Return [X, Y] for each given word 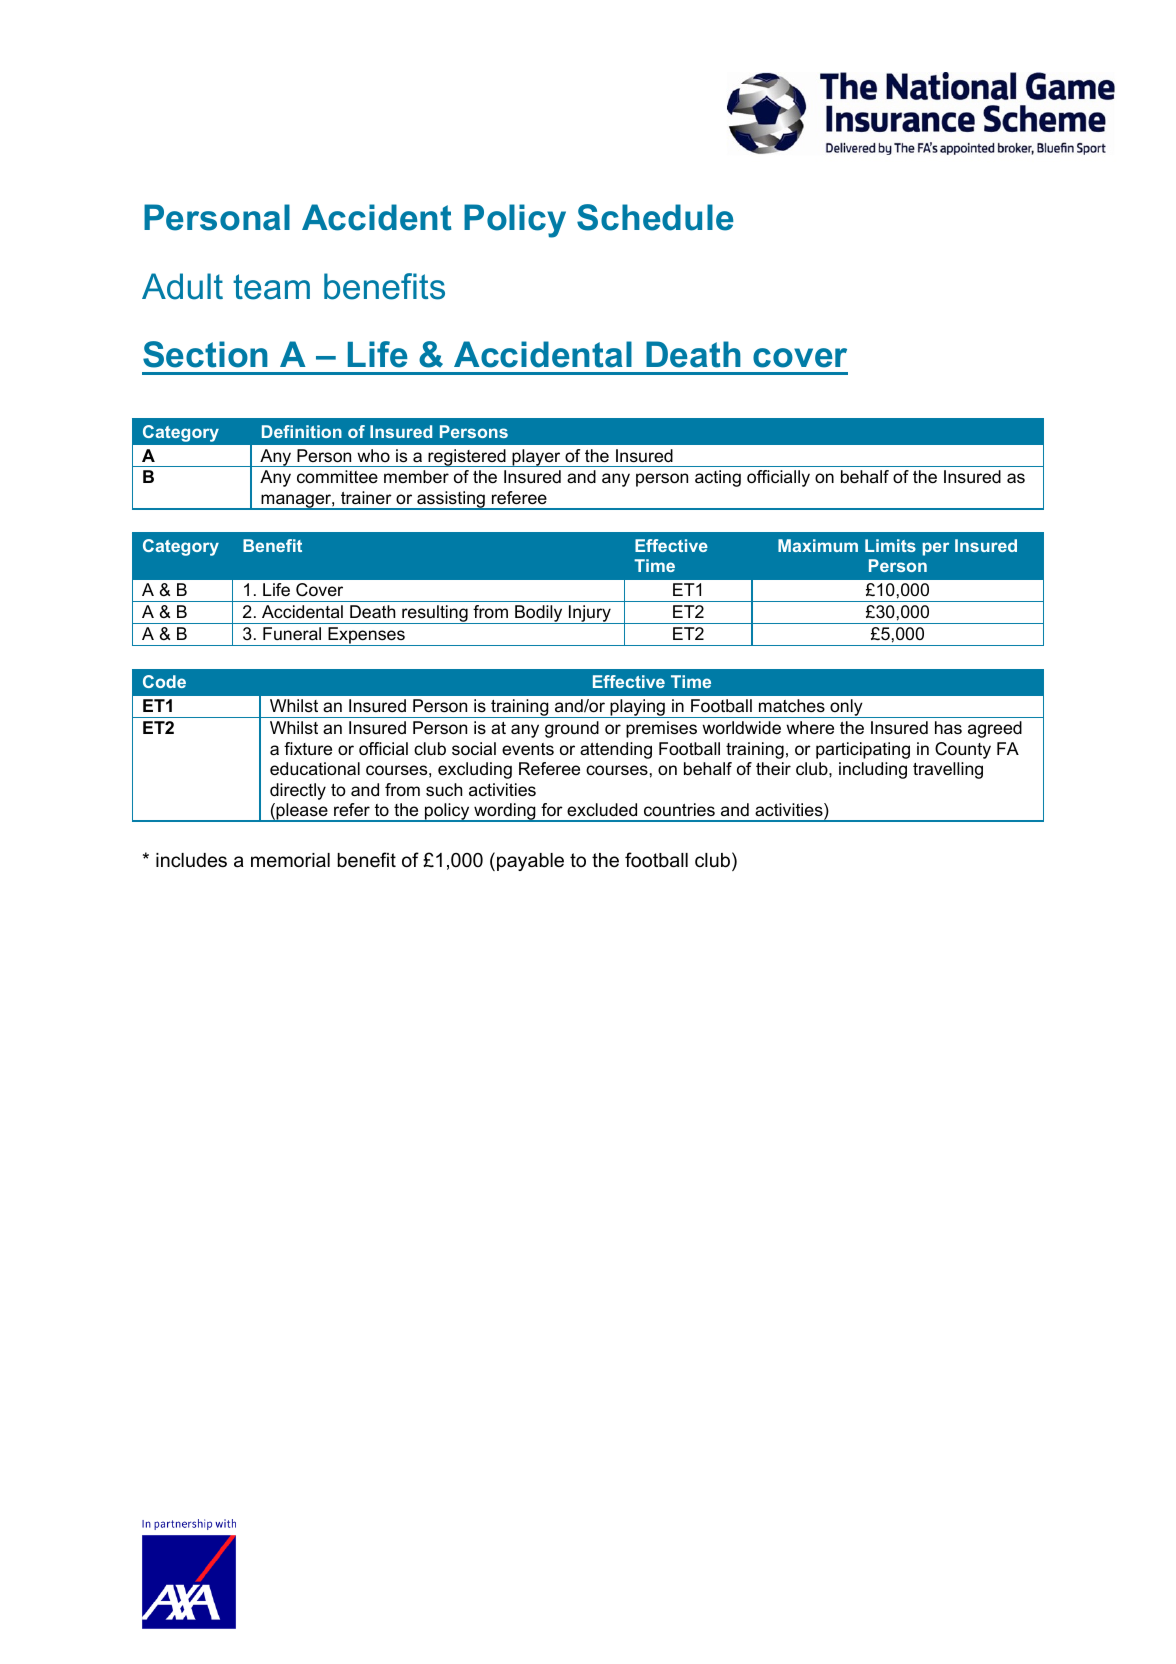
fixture [308, 749]
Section [205, 354]
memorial [290, 860]
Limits [890, 545]
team [271, 287]
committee [337, 477]
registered [467, 458]
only [846, 708]
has [948, 728]
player [536, 458]
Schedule [655, 217]
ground [572, 729]
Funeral [292, 634]
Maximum [818, 545]
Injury [590, 614]
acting [718, 478]
